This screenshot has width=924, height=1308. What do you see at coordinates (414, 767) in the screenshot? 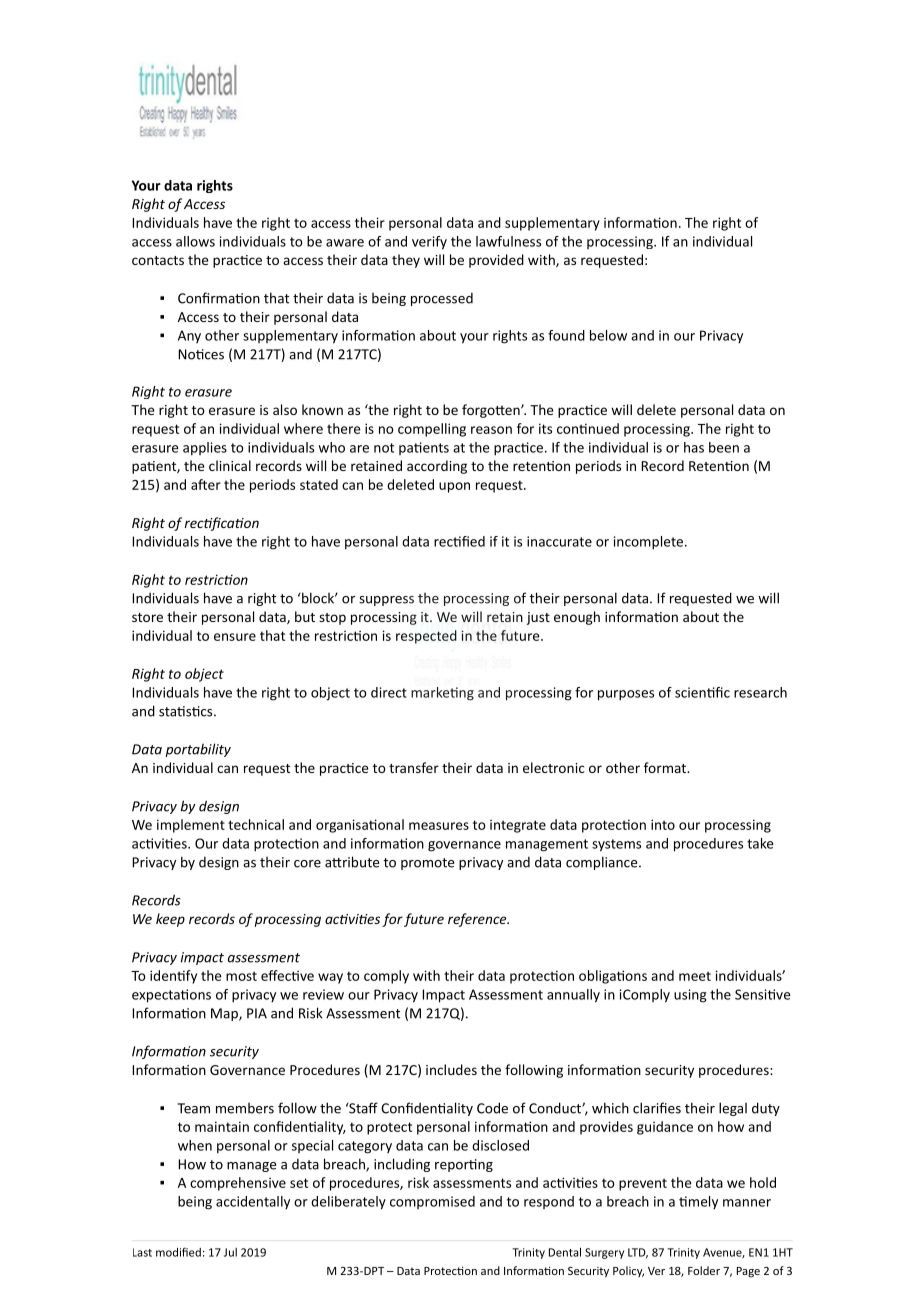
I see `transfer` at bounding box center [414, 767].
